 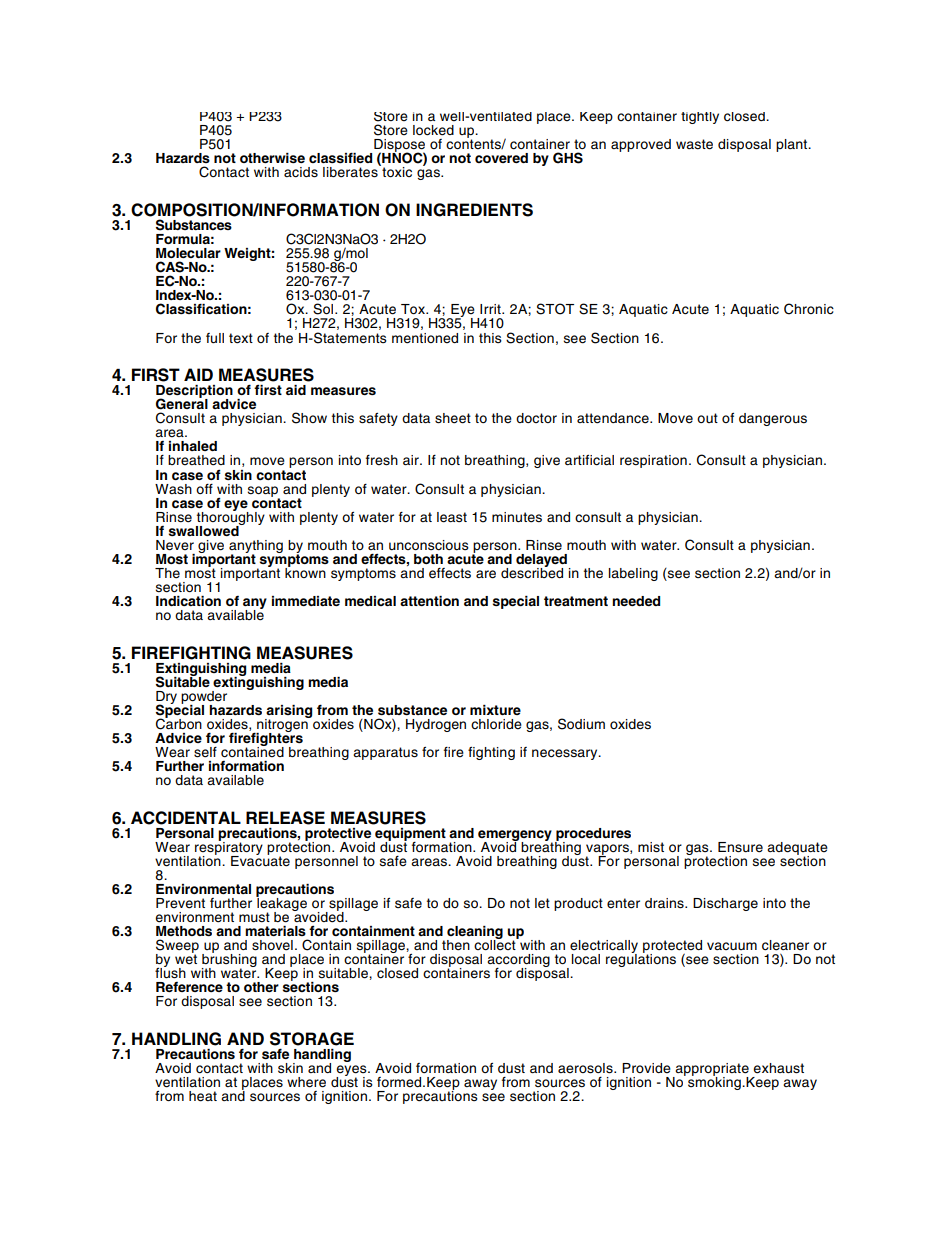 I want to click on covered, so click(x=501, y=158).
